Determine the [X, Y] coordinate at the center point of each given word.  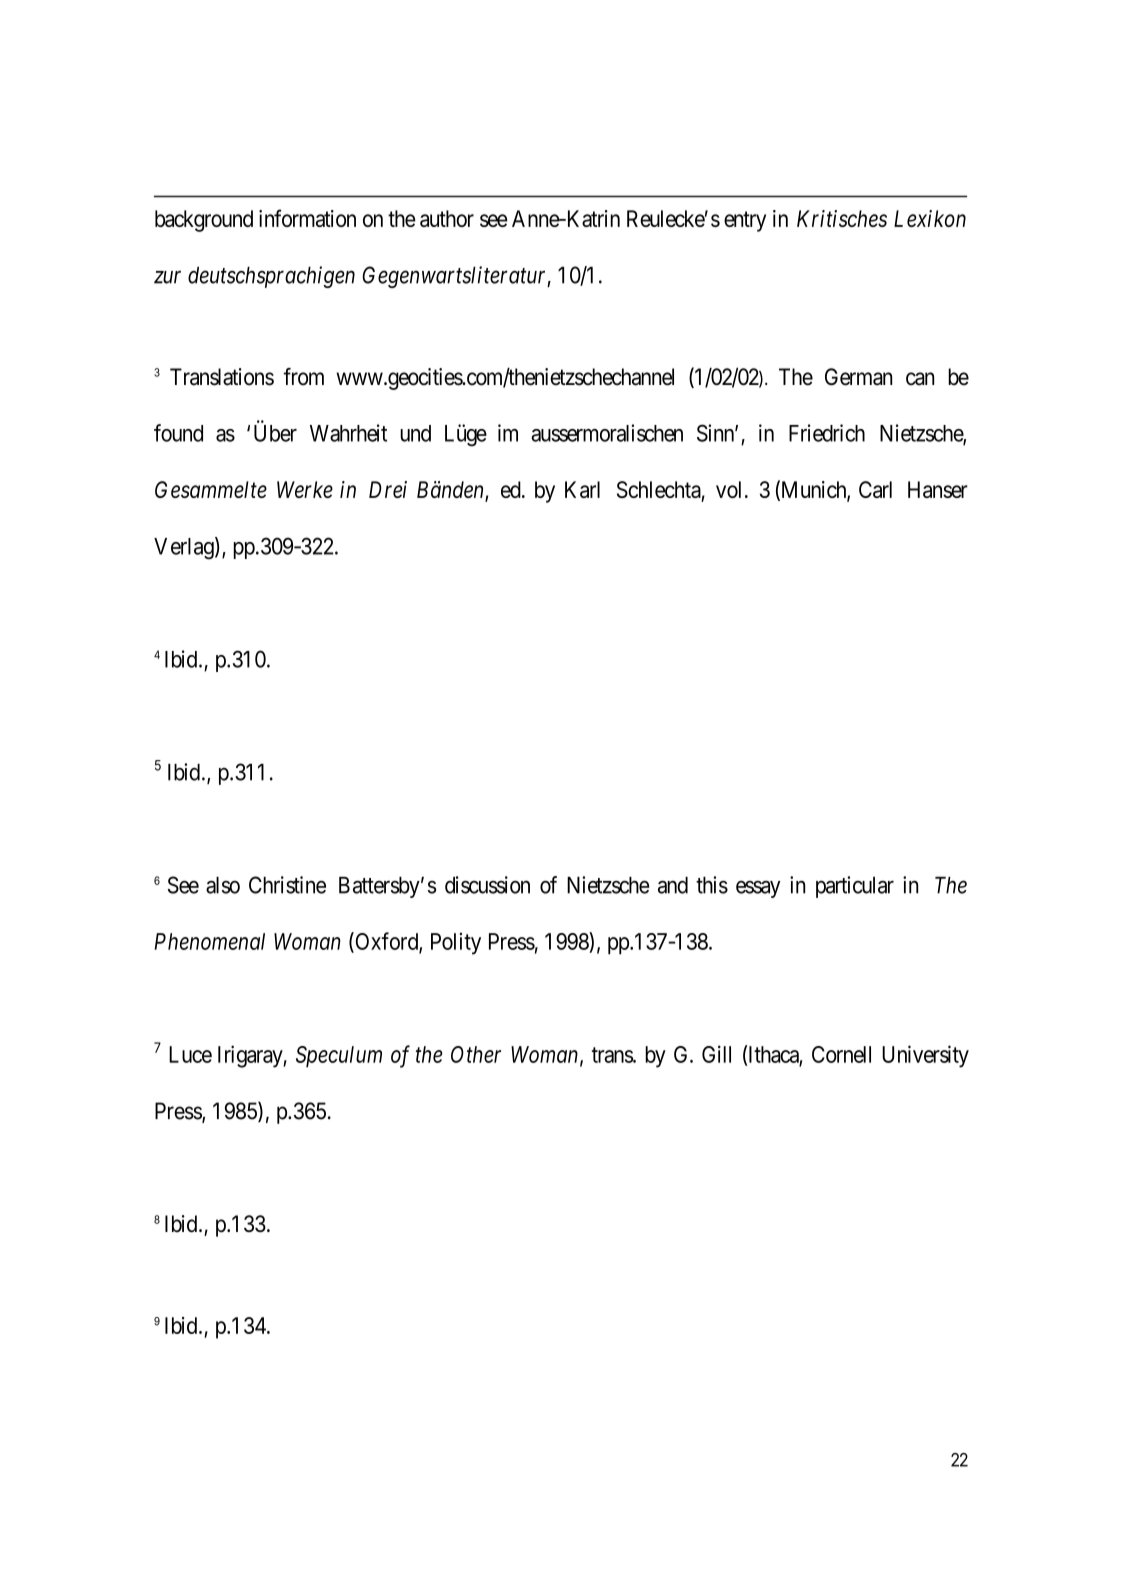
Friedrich [827, 433]
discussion [487, 885]
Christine [287, 885]
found [178, 433]
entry [745, 221]
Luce [190, 1054]
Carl [875, 489]
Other [476, 1054]
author [447, 218]
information [307, 218]
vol [731, 489]
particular [855, 887]
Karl [582, 489]
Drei [388, 489]
